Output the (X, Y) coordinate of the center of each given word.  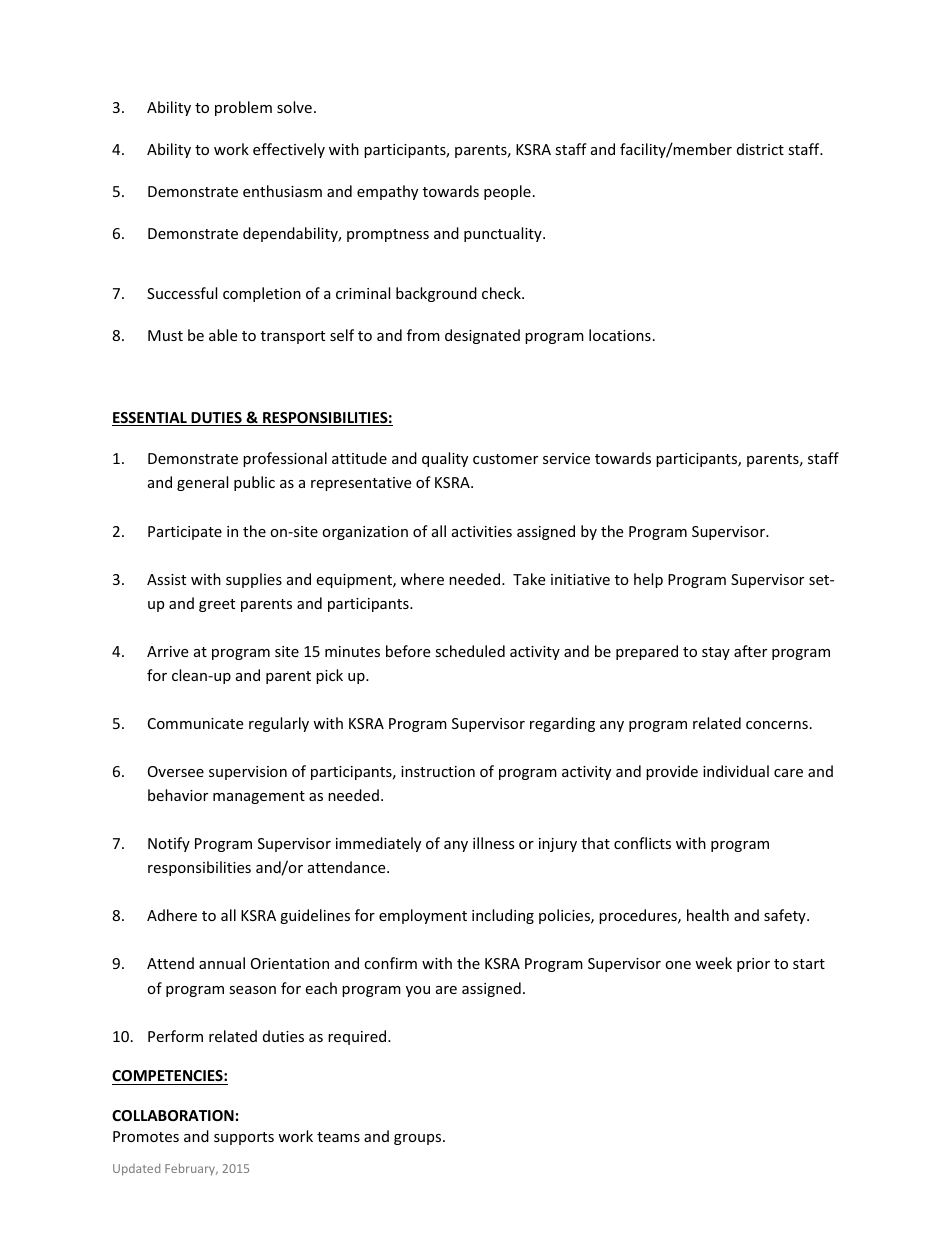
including (503, 916)
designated (482, 336)
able (223, 335)
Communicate (195, 723)
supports (244, 1138)
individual (736, 771)
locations (620, 335)
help (648, 580)
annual (222, 963)
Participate (185, 533)
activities (482, 531)
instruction (438, 771)
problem (243, 108)
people (507, 192)
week (713, 963)
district (760, 149)
